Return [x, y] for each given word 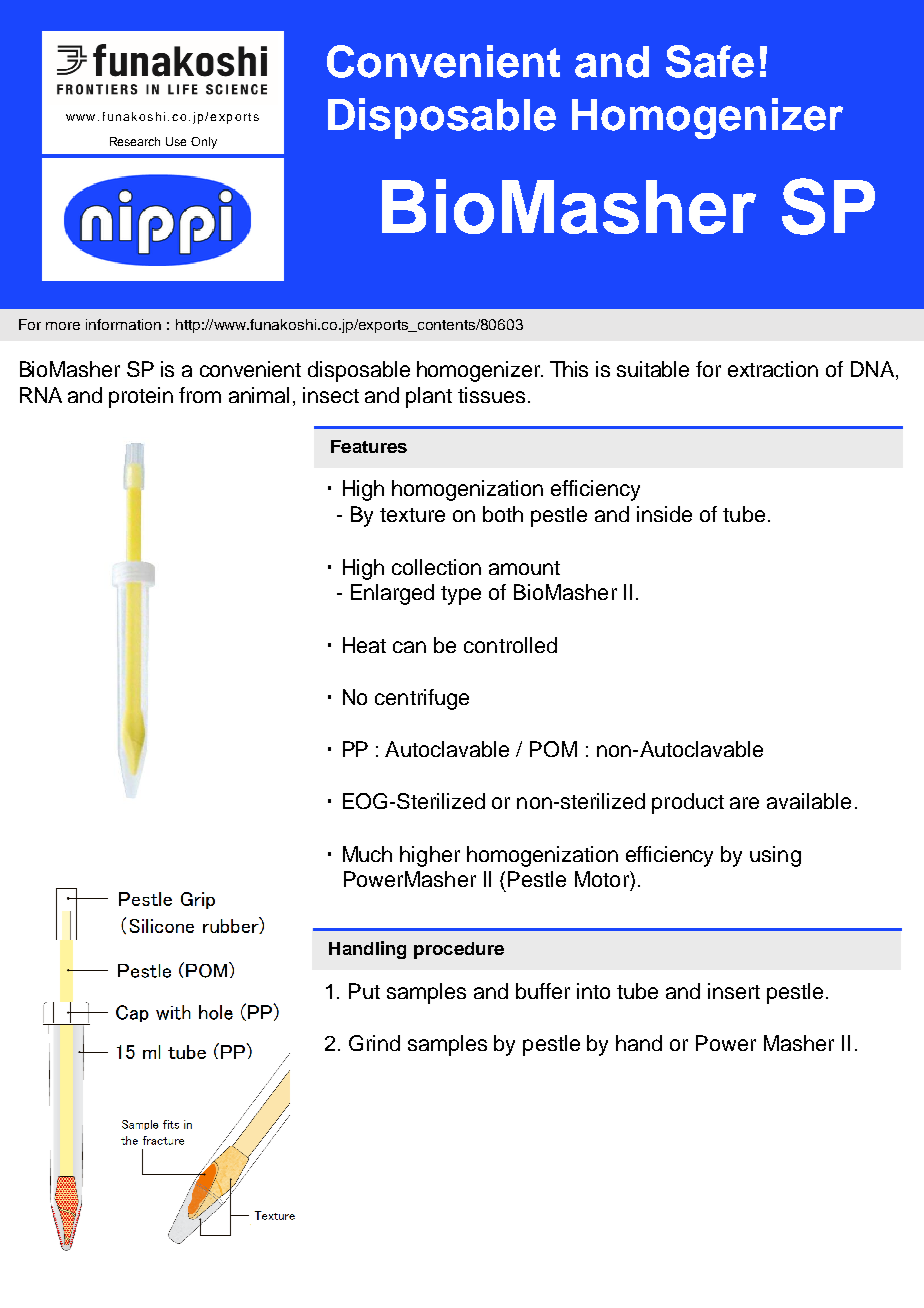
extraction [773, 369]
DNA [874, 369]
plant [429, 397]
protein [141, 397]
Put [364, 991]
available [809, 801]
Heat [364, 645]
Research [135, 141]
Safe [710, 61]
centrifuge [422, 699]
